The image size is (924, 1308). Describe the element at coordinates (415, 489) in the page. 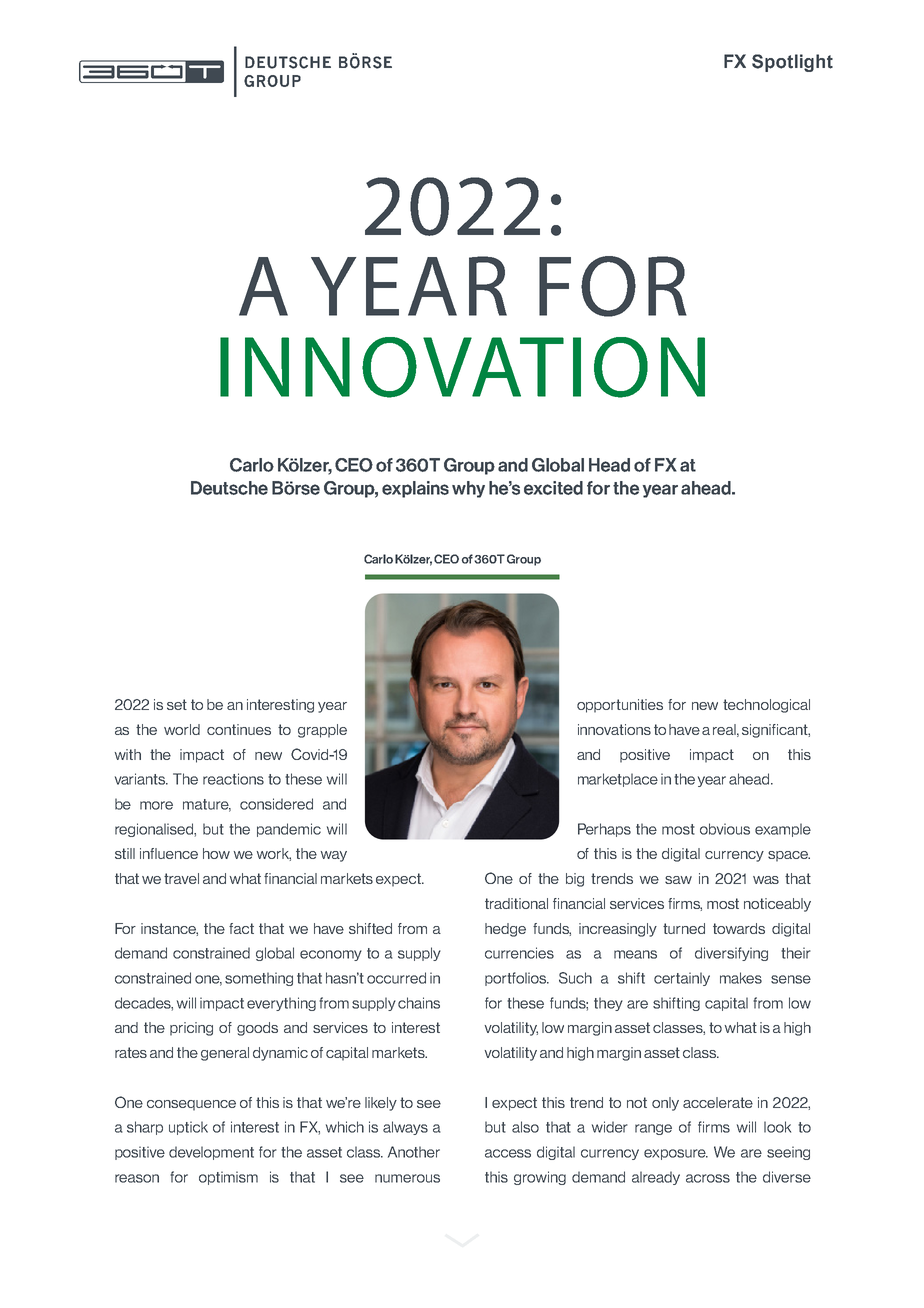

I see `explains` at that location.
